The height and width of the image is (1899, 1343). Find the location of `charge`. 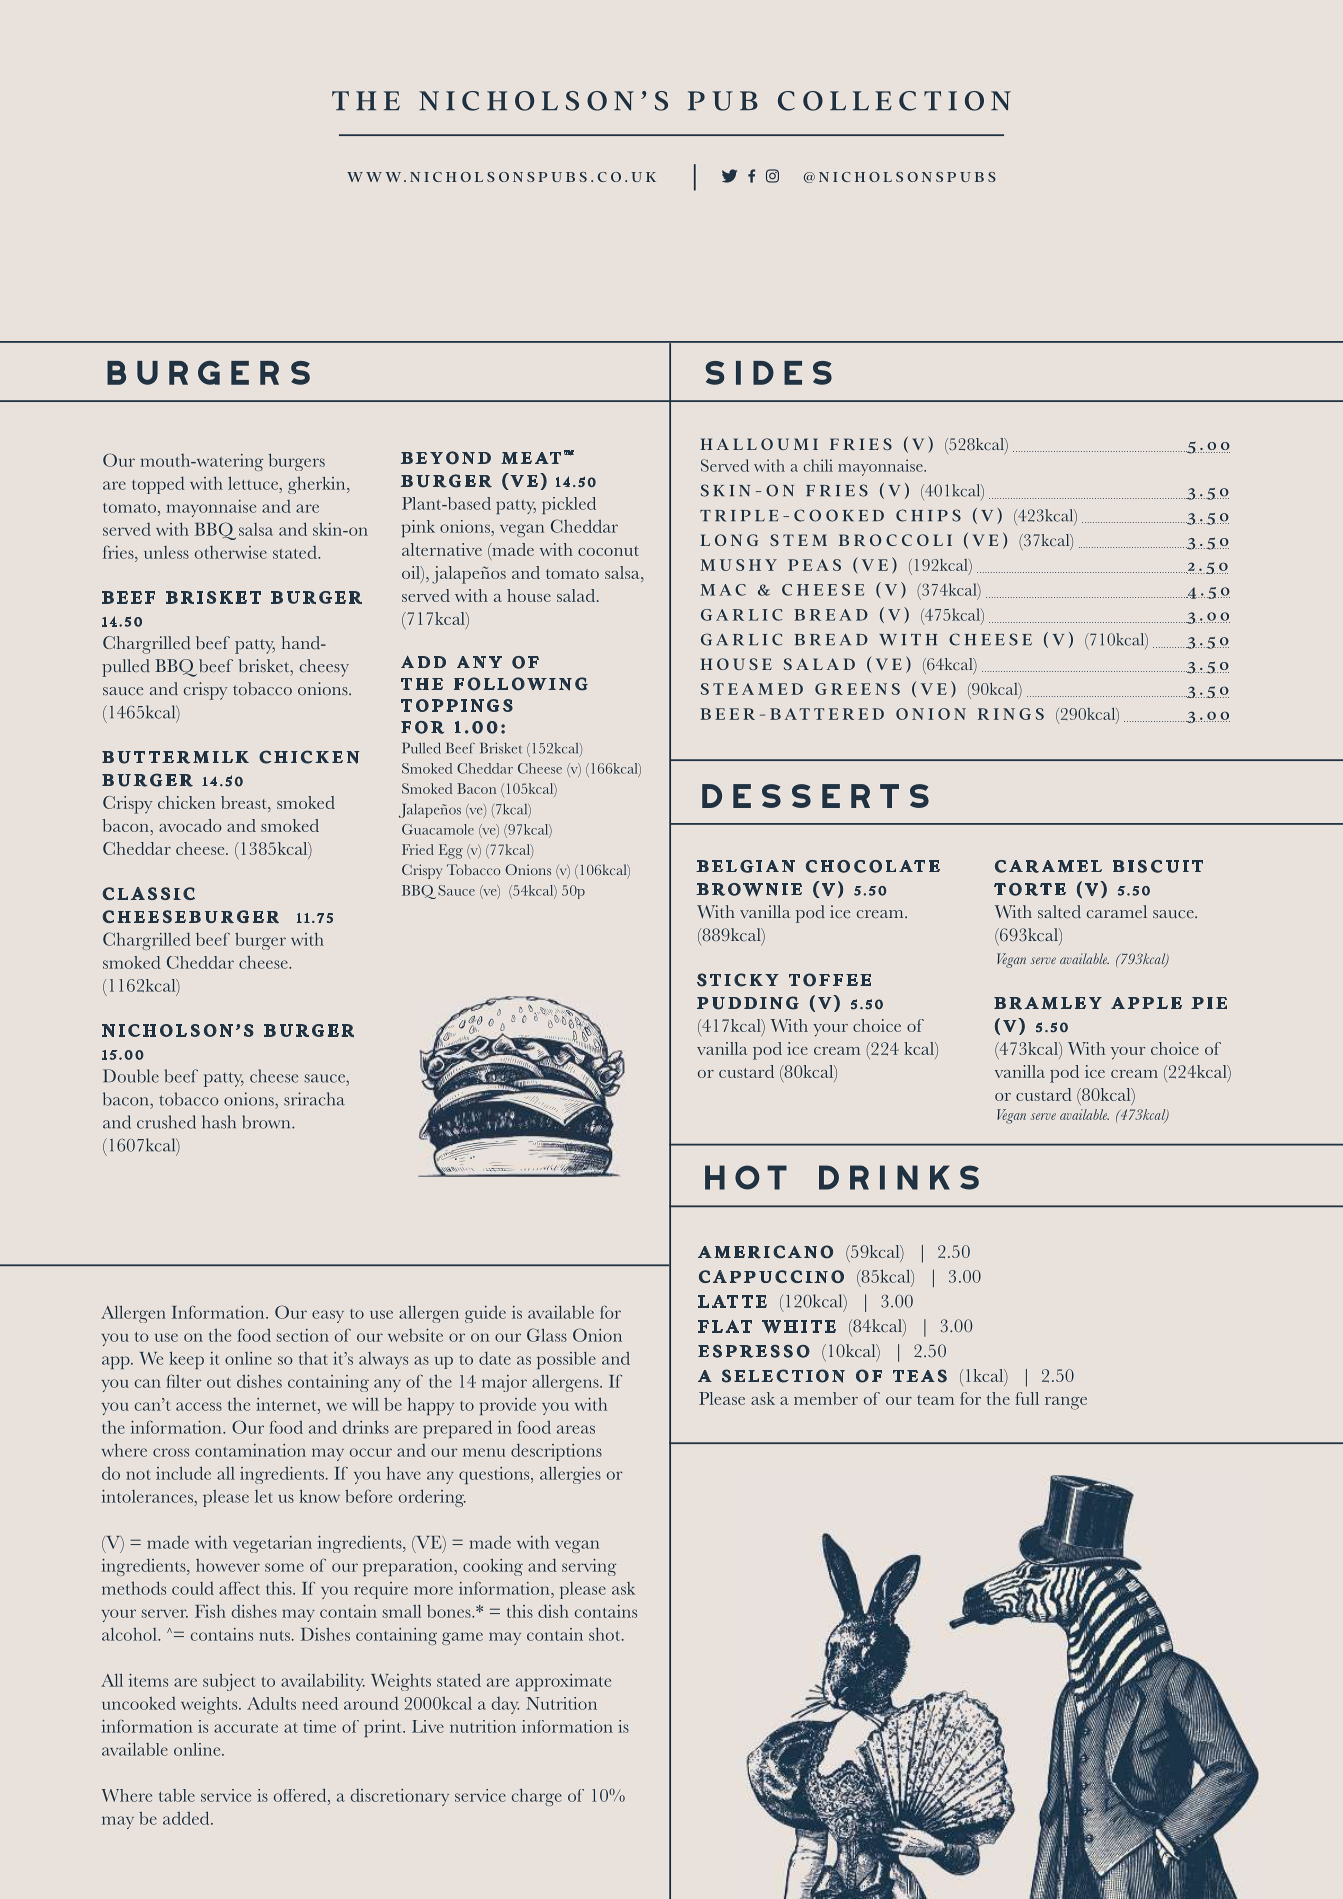

charge is located at coordinates (537, 1797).
